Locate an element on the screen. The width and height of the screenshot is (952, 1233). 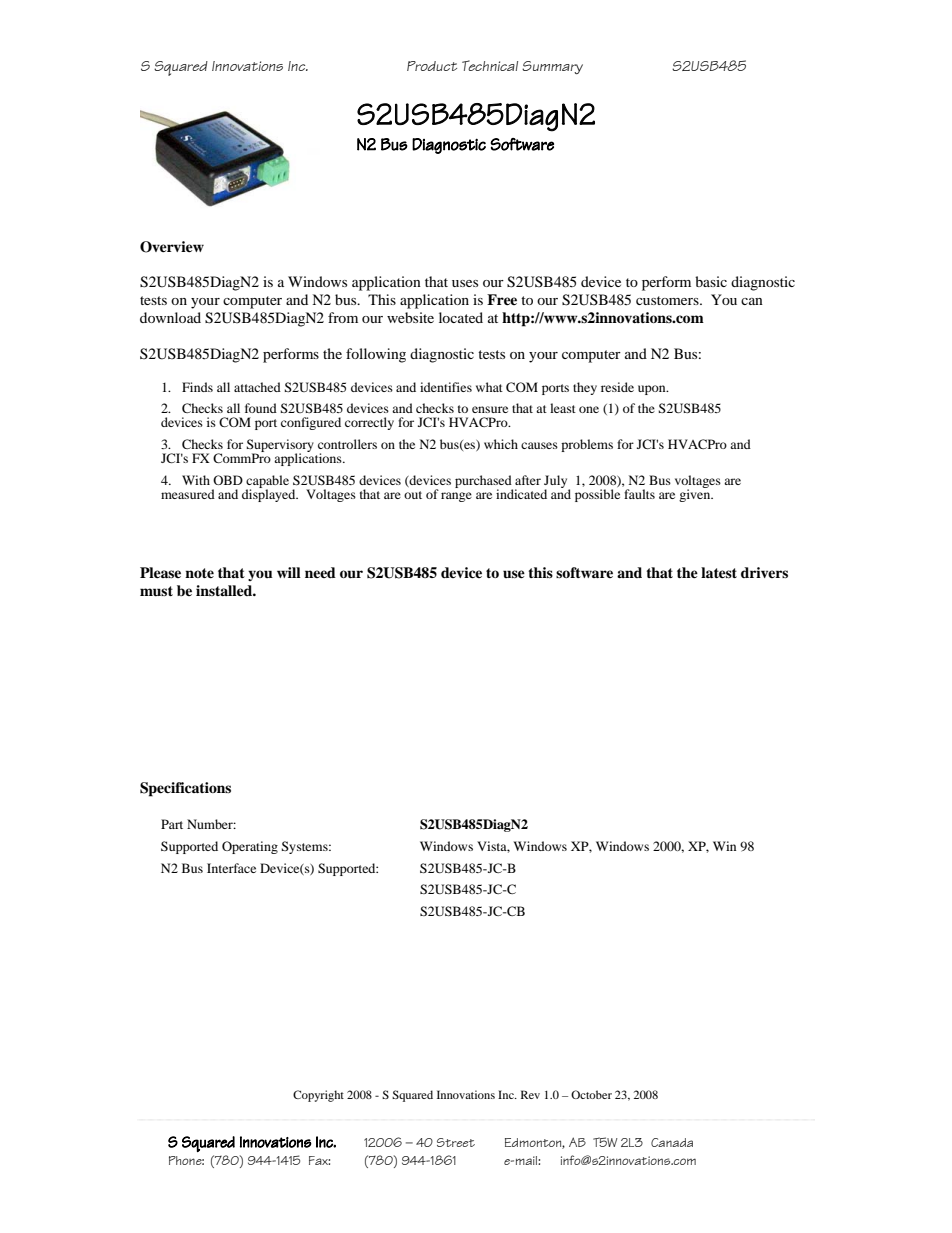
latest is located at coordinates (719, 572).
